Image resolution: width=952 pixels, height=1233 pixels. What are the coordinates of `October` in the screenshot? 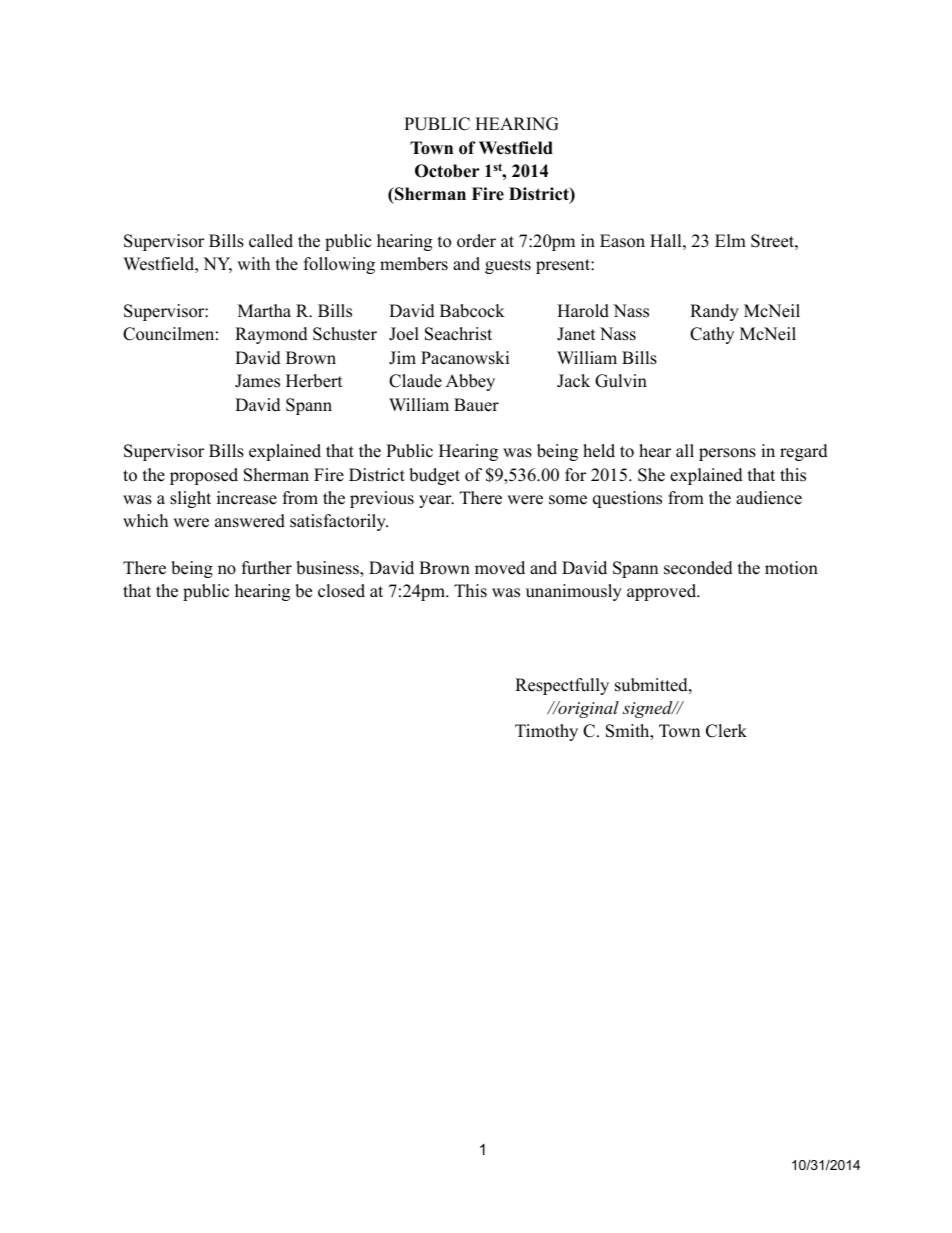 It's located at (447, 171).
